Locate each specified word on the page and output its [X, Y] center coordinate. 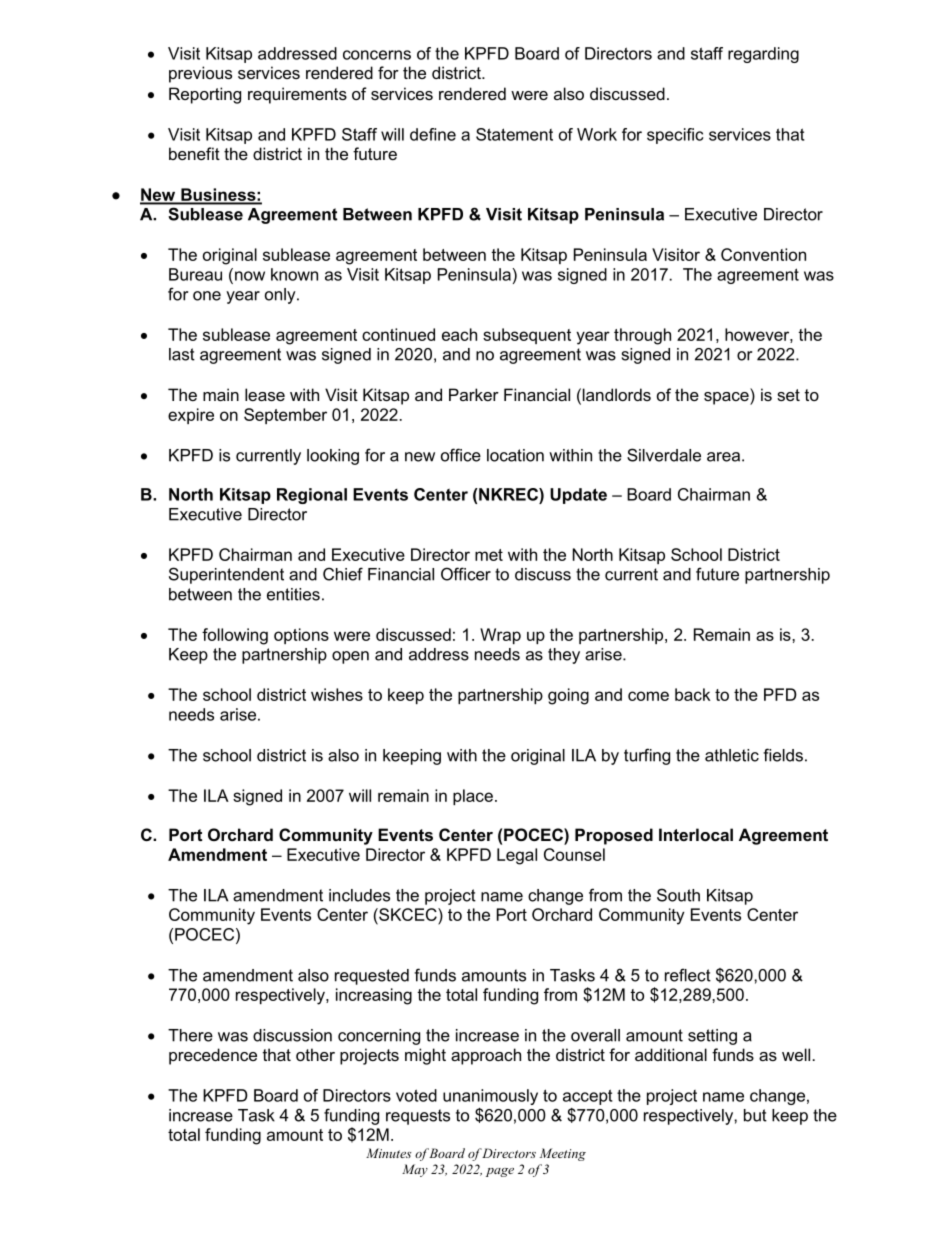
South [678, 895]
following [235, 636]
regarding [763, 55]
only [281, 296]
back [693, 694]
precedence [213, 1056]
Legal [517, 856]
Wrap [500, 636]
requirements [297, 95]
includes [359, 895]
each [459, 334]
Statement [514, 134]
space [727, 398]
